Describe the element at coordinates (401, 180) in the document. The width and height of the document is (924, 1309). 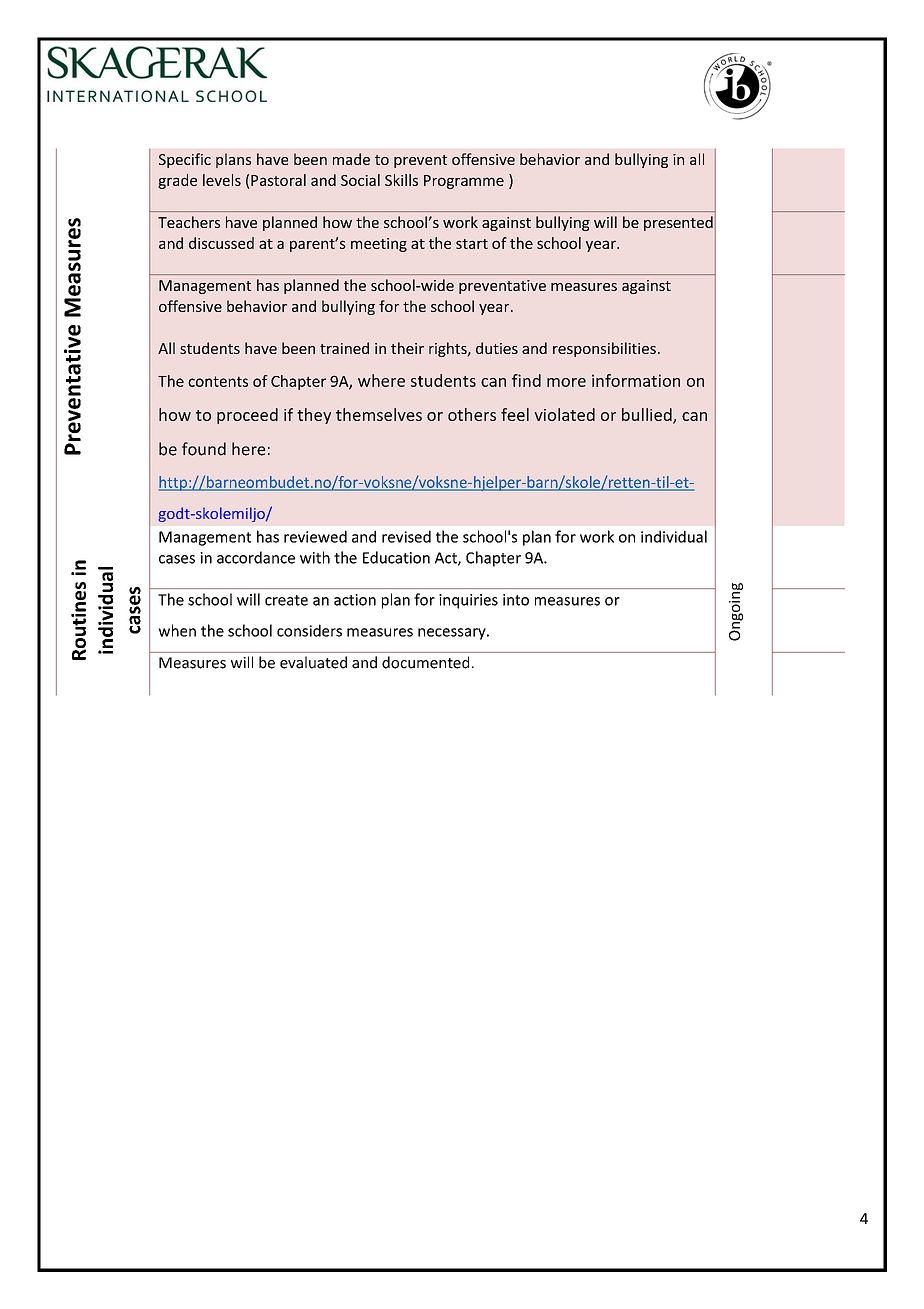
I see `Skills` at that location.
